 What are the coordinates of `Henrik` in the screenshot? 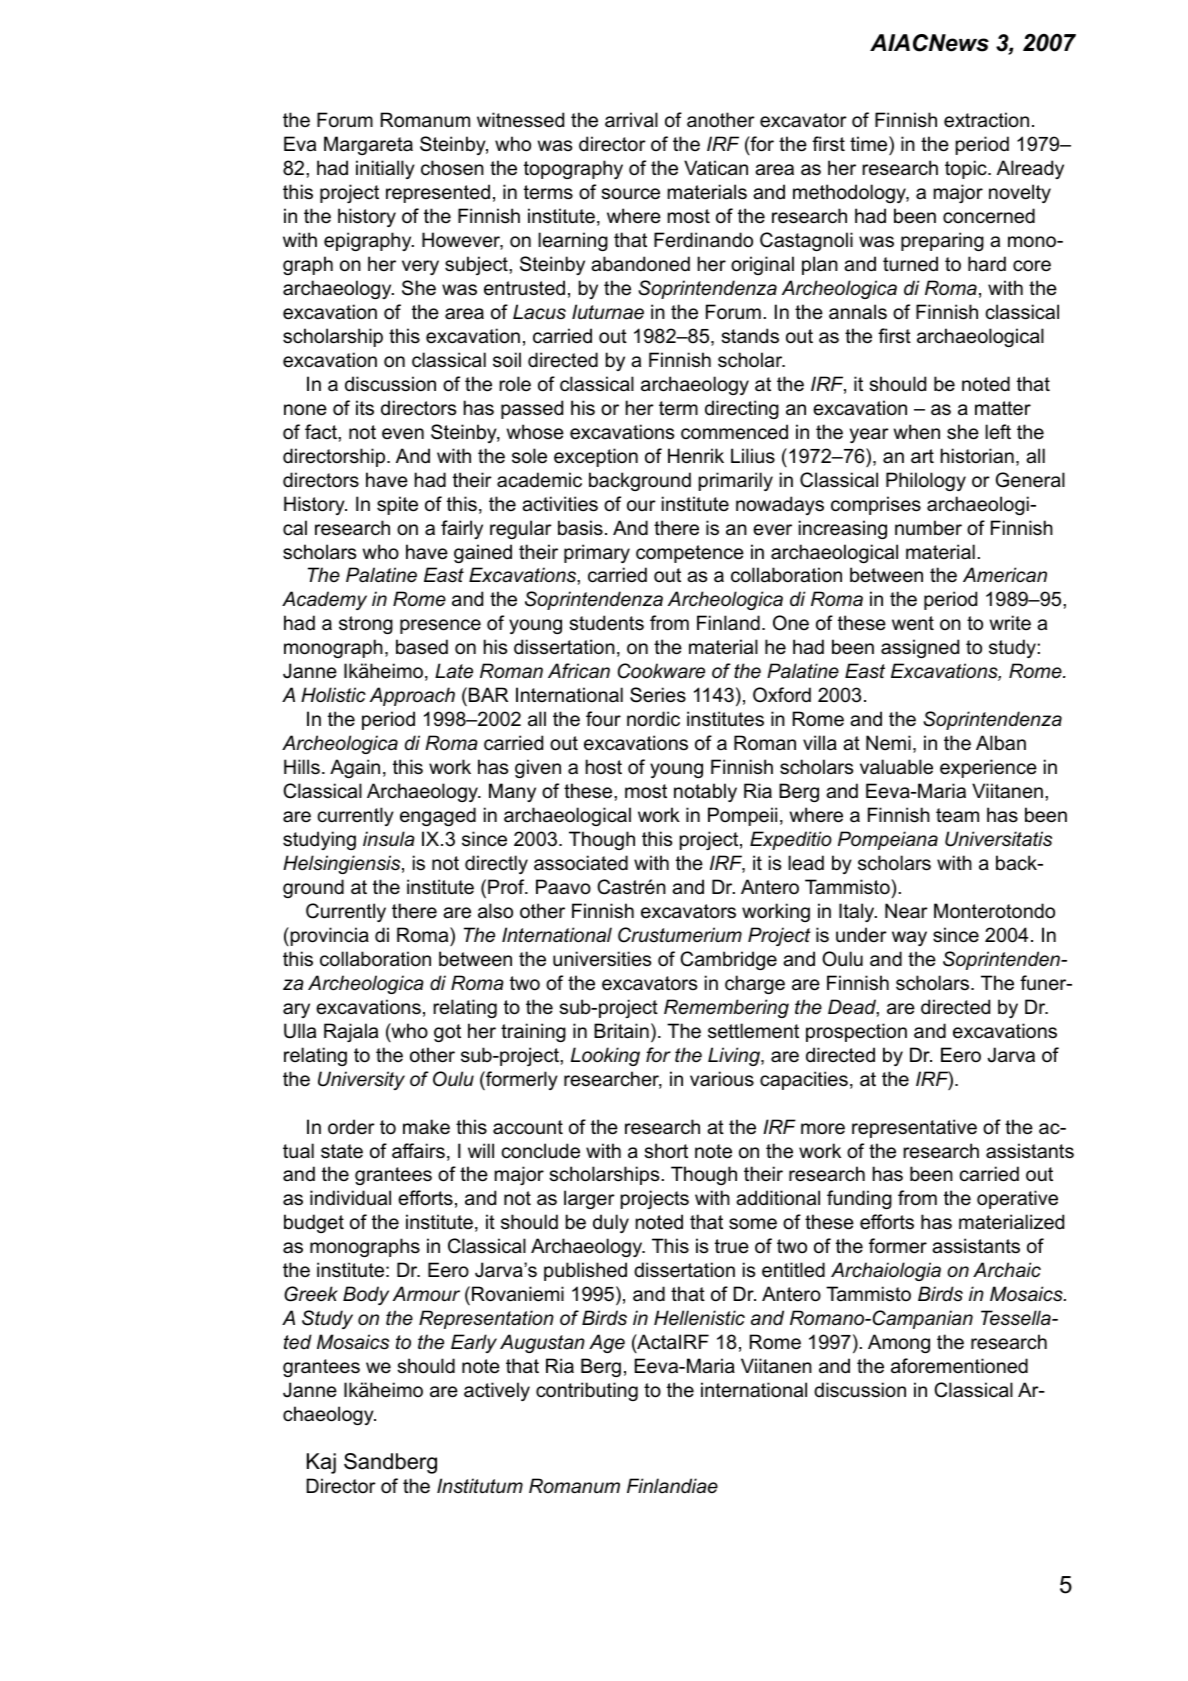 It's located at (696, 456).
